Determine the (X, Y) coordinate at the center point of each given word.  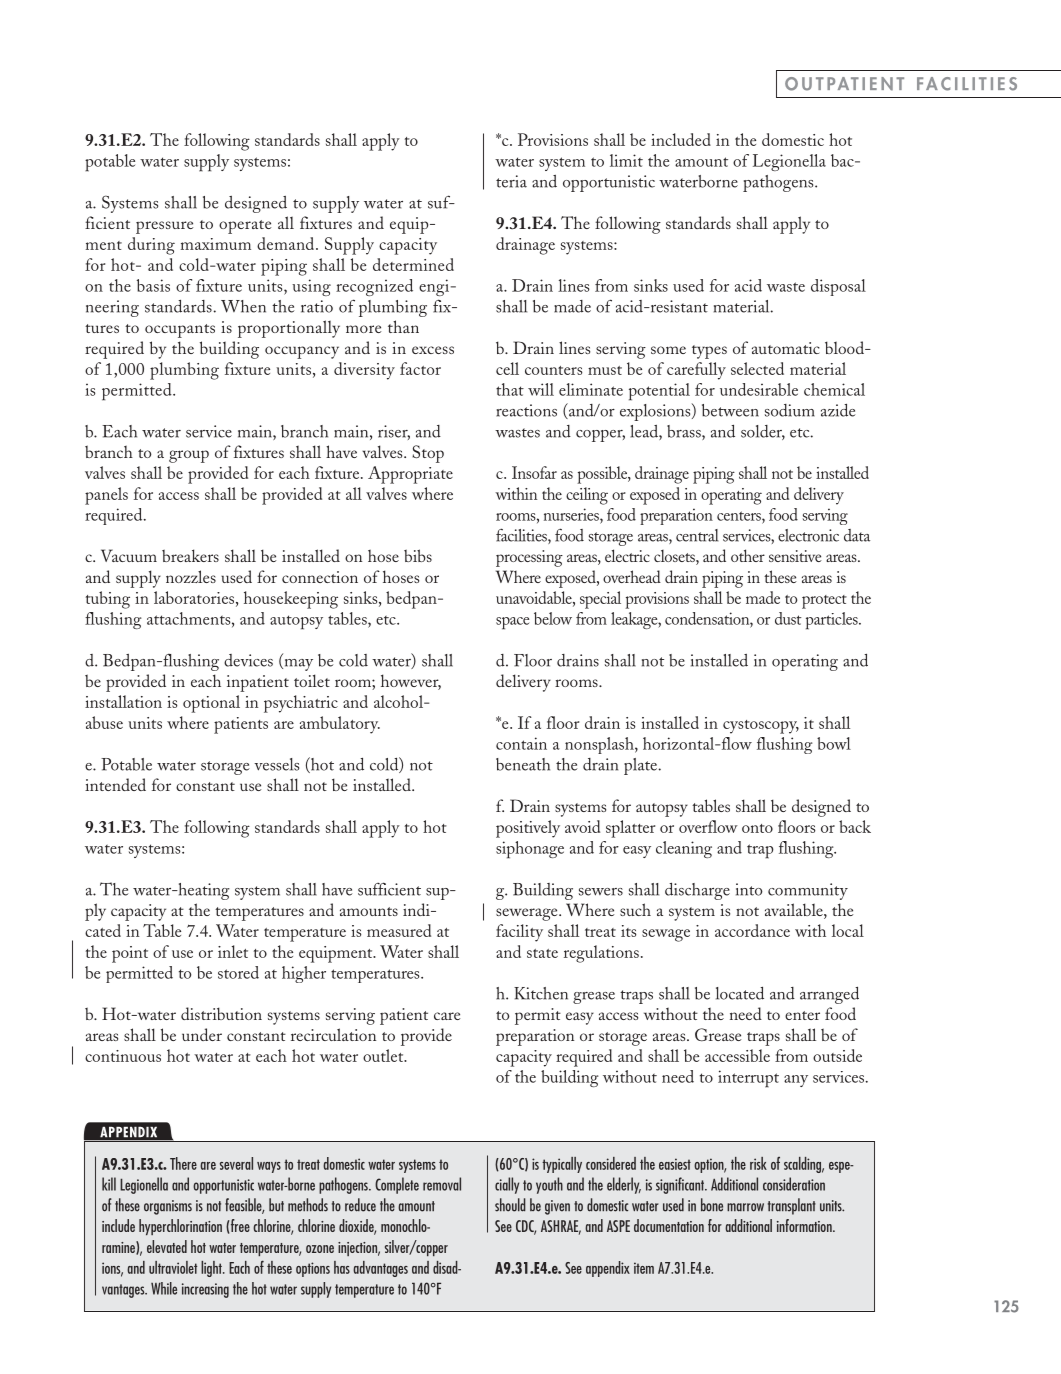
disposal (838, 287)
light (212, 1269)
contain (521, 743)
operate (245, 227)
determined (413, 264)
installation (123, 701)
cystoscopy (761, 727)
